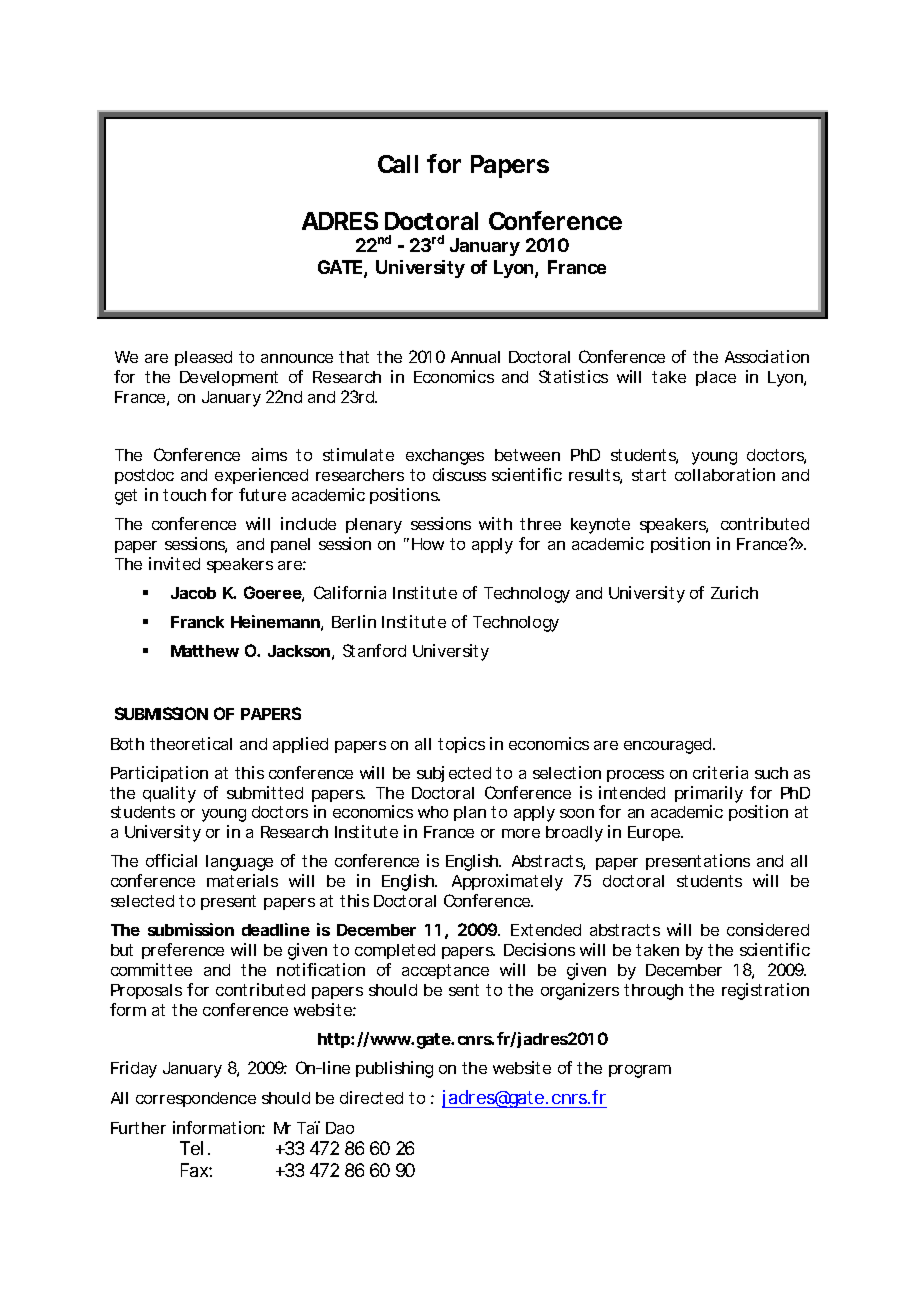 This screenshot has width=924, height=1308. What do you see at coordinates (734, 592) in the screenshot?
I see `Zurich` at bounding box center [734, 592].
